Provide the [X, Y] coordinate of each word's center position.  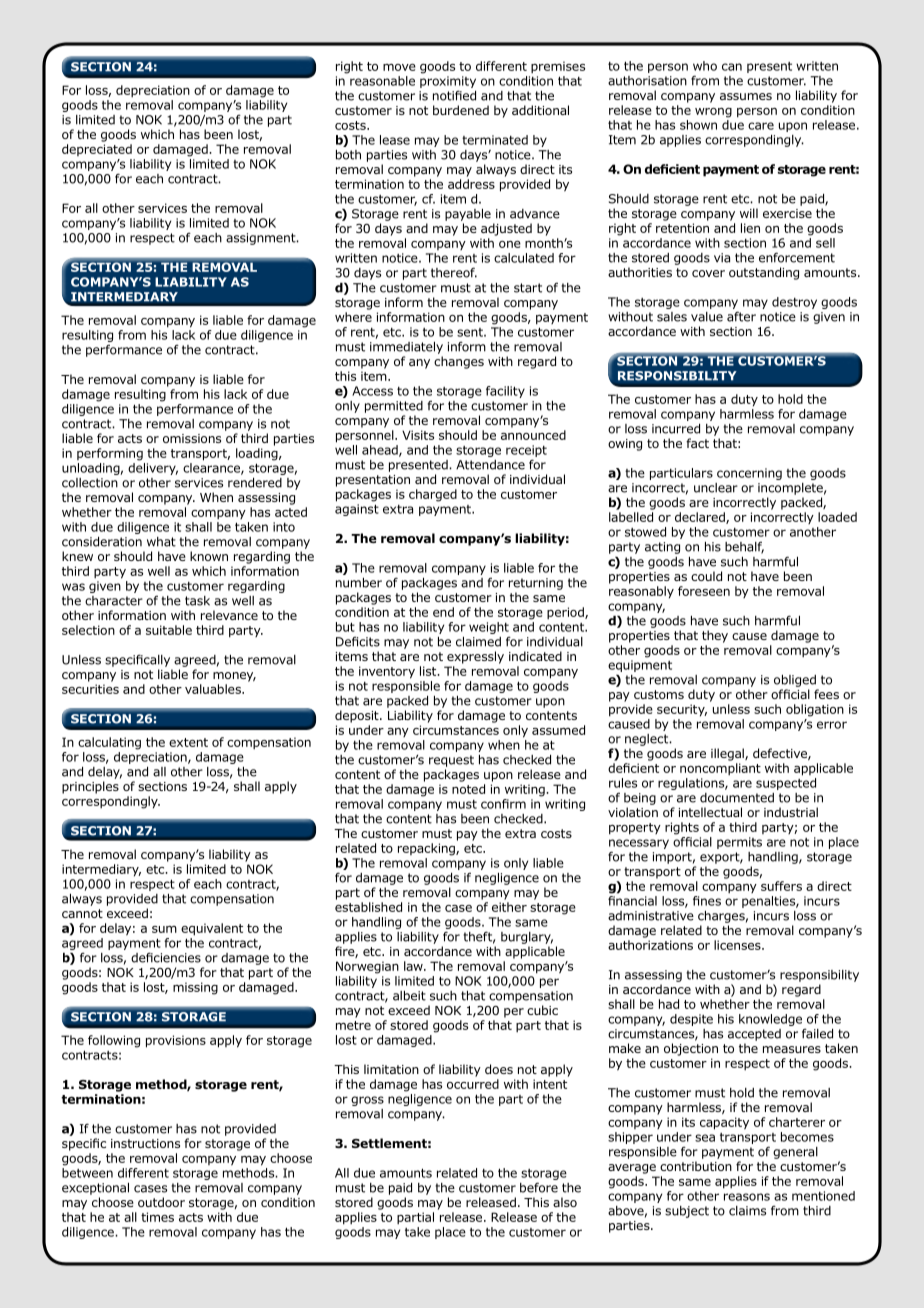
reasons [747, 1197]
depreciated [97, 150]
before [539, 1187]
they [715, 636]
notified [454, 95]
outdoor [161, 1202]
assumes [746, 96]
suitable [169, 630]
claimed [478, 642]
